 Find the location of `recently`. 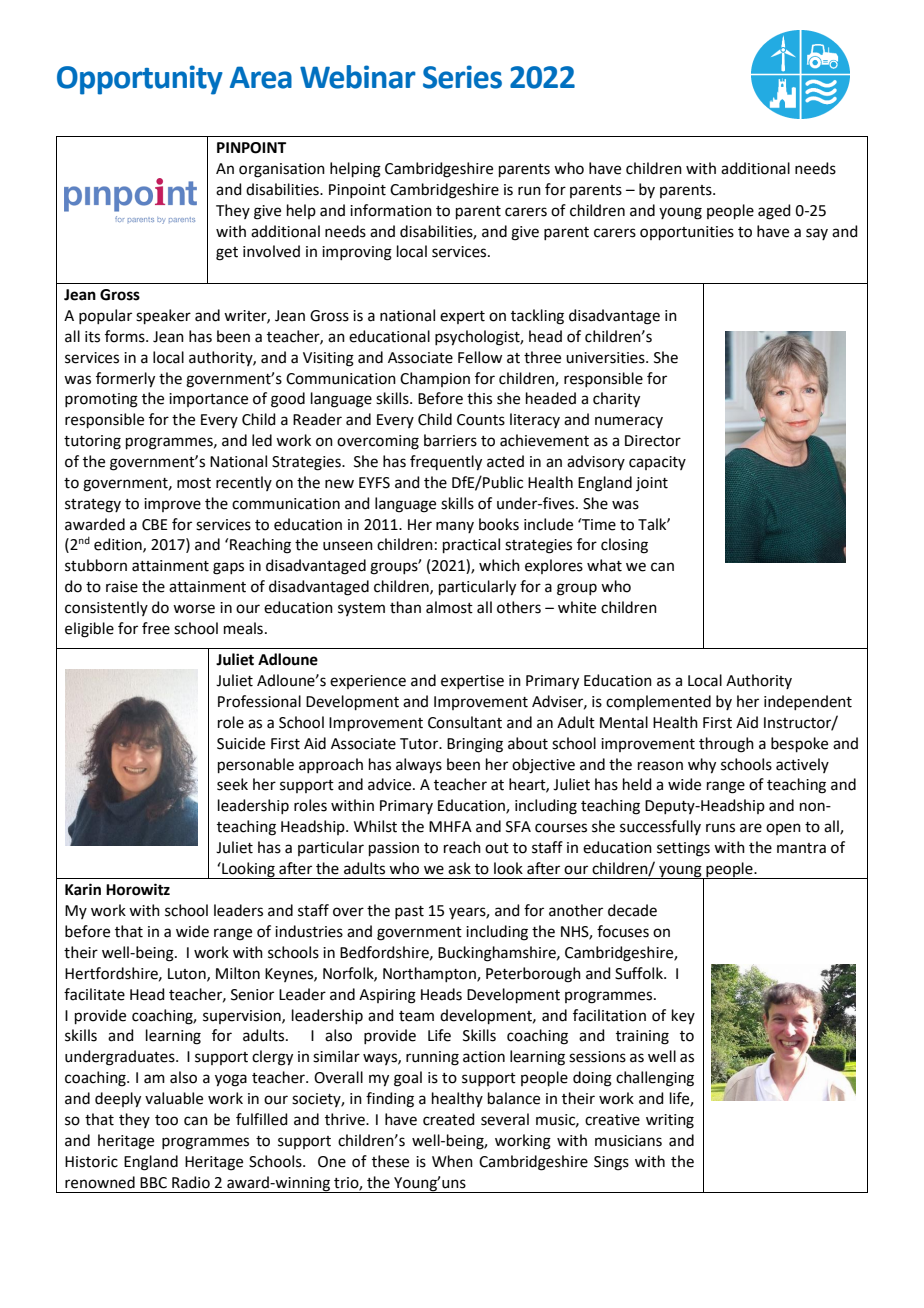

recently is located at coordinates (244, 483).
